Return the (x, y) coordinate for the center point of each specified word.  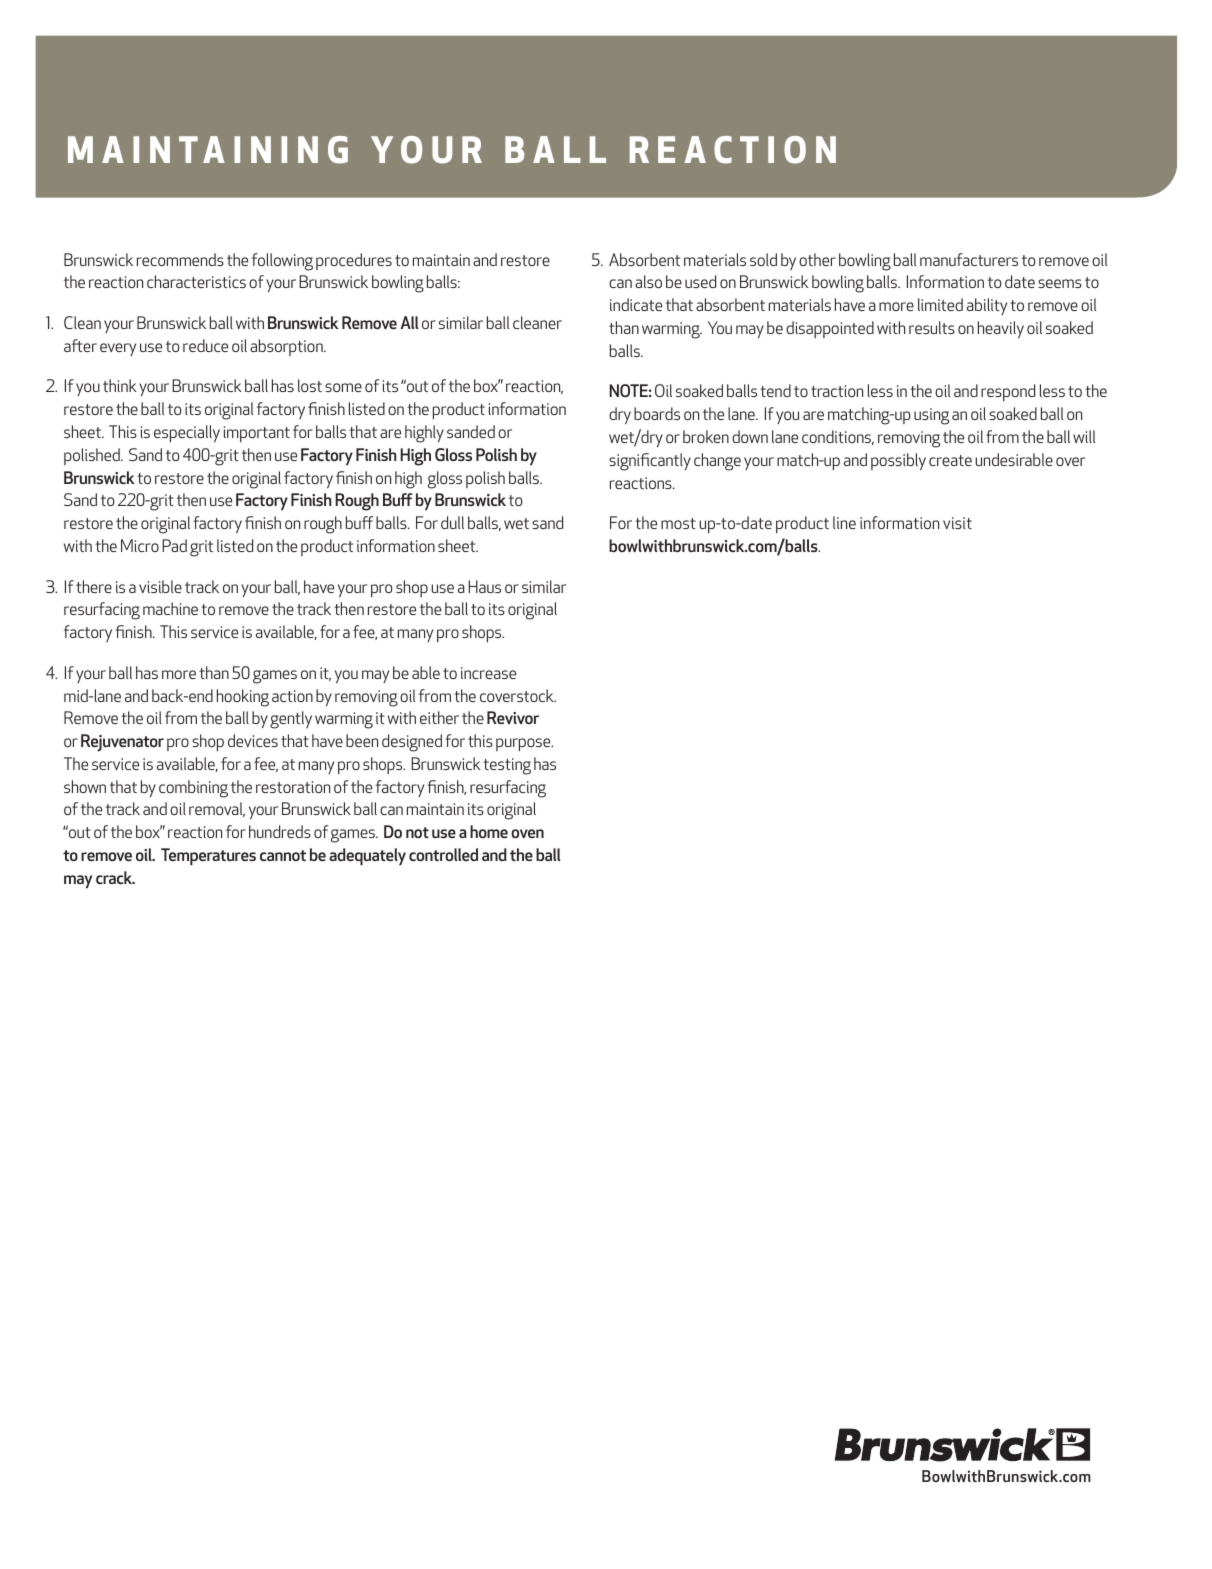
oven (527, 833)
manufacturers (969, 259)
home (489, 831)
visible (160, 586)
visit (957, 523)
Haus (484, 586)
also (648, 281)
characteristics (196, 281)
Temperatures (208, 856)
